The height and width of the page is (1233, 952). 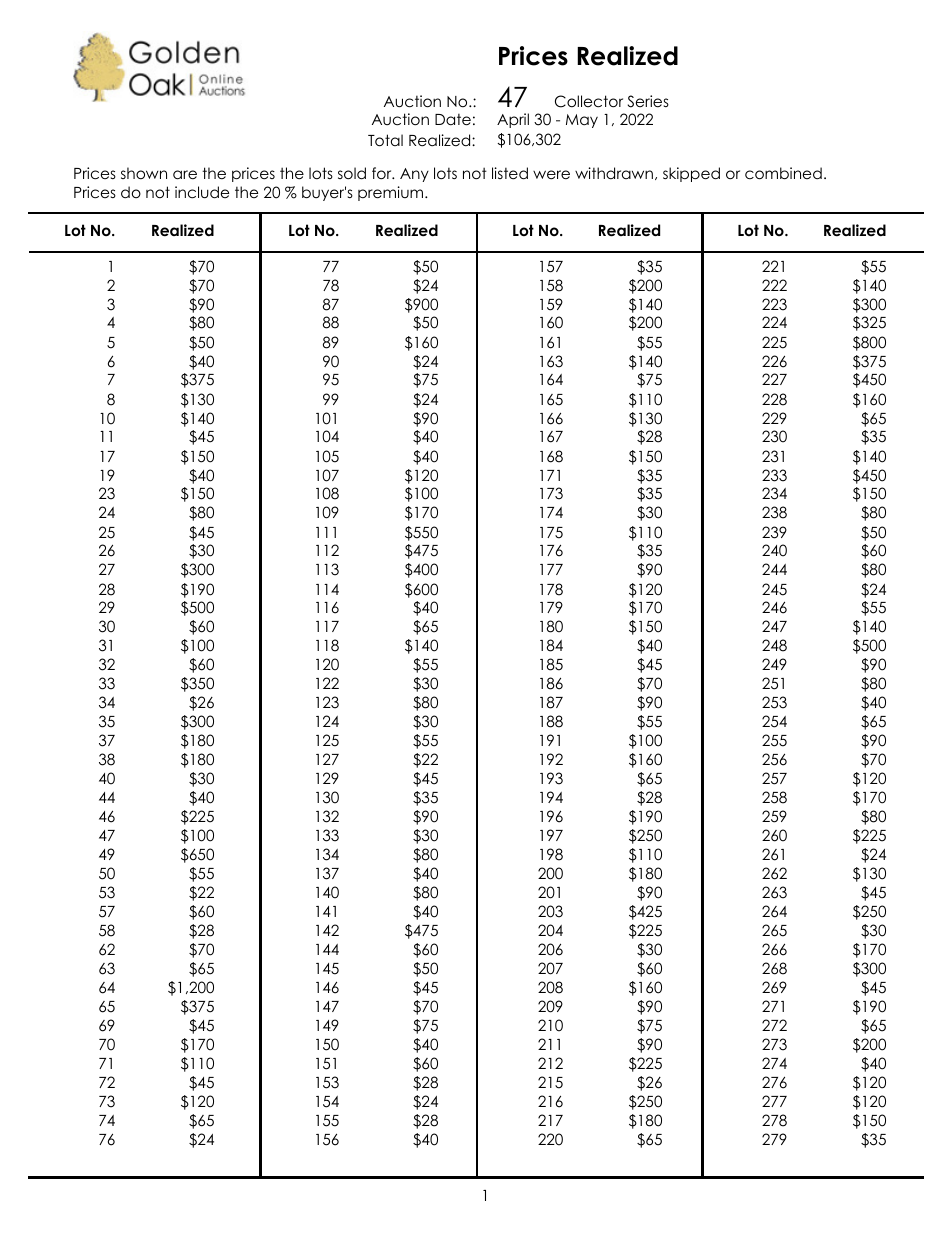 What do you see at coordinates (453, 119) in the page?
I see `Date` at bounding box center [453, 119].
